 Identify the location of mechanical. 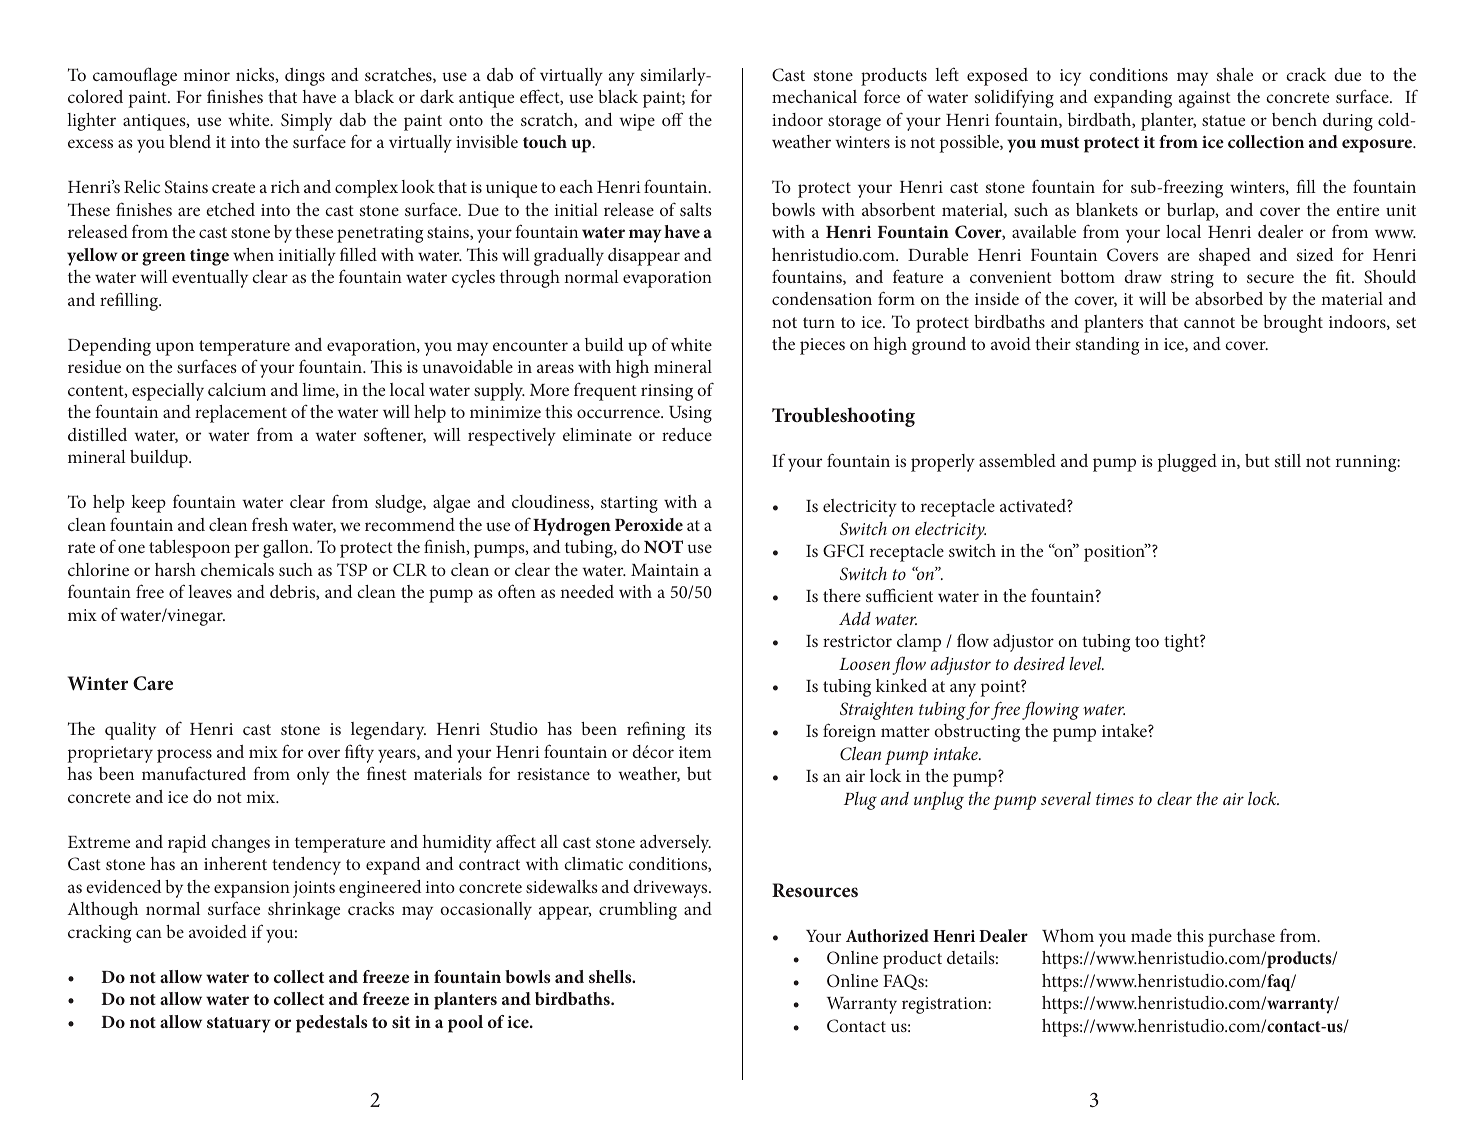
(814, 96).
